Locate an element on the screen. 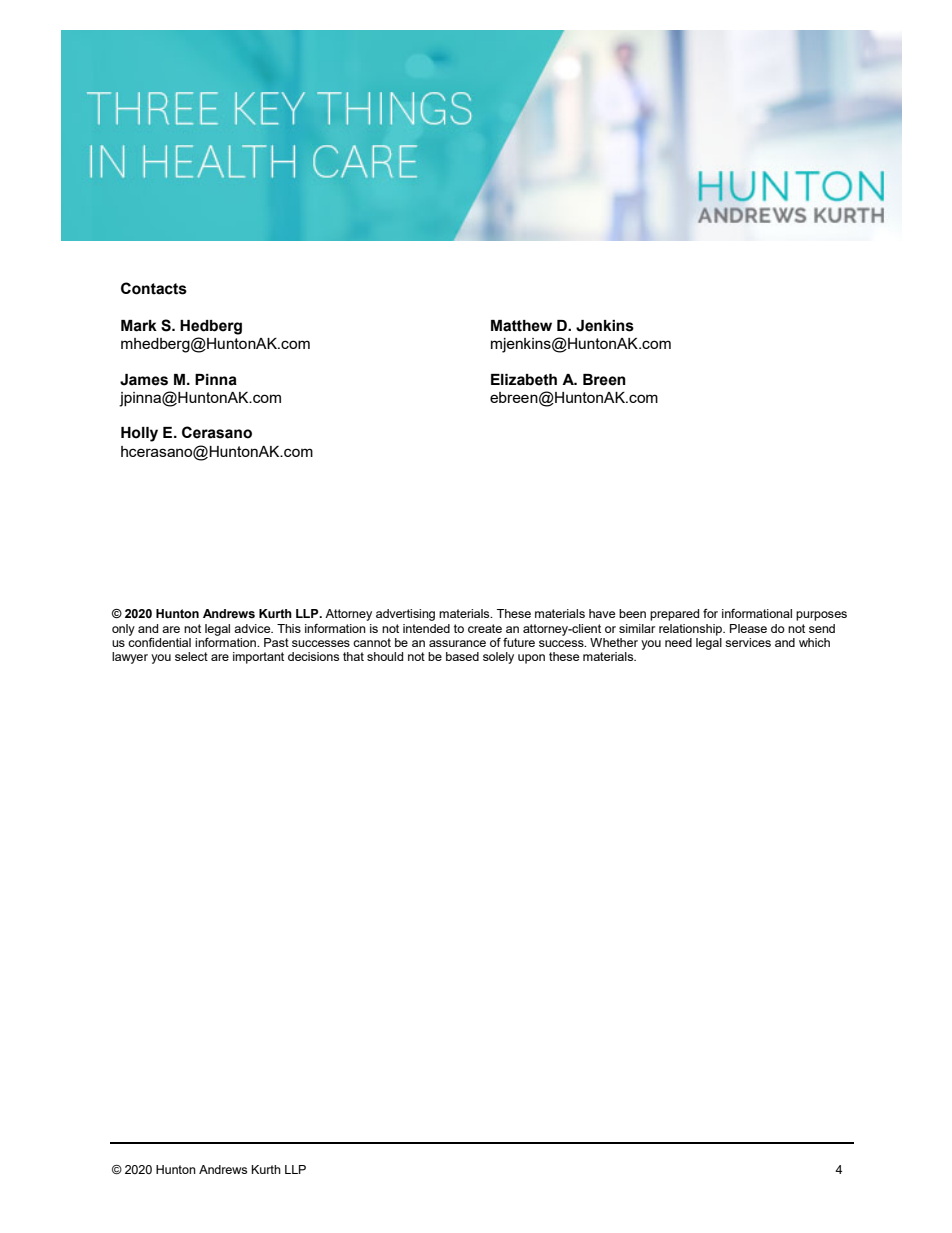 The image size is (952, 1233). assurance is located at coordinates (457, 643).
